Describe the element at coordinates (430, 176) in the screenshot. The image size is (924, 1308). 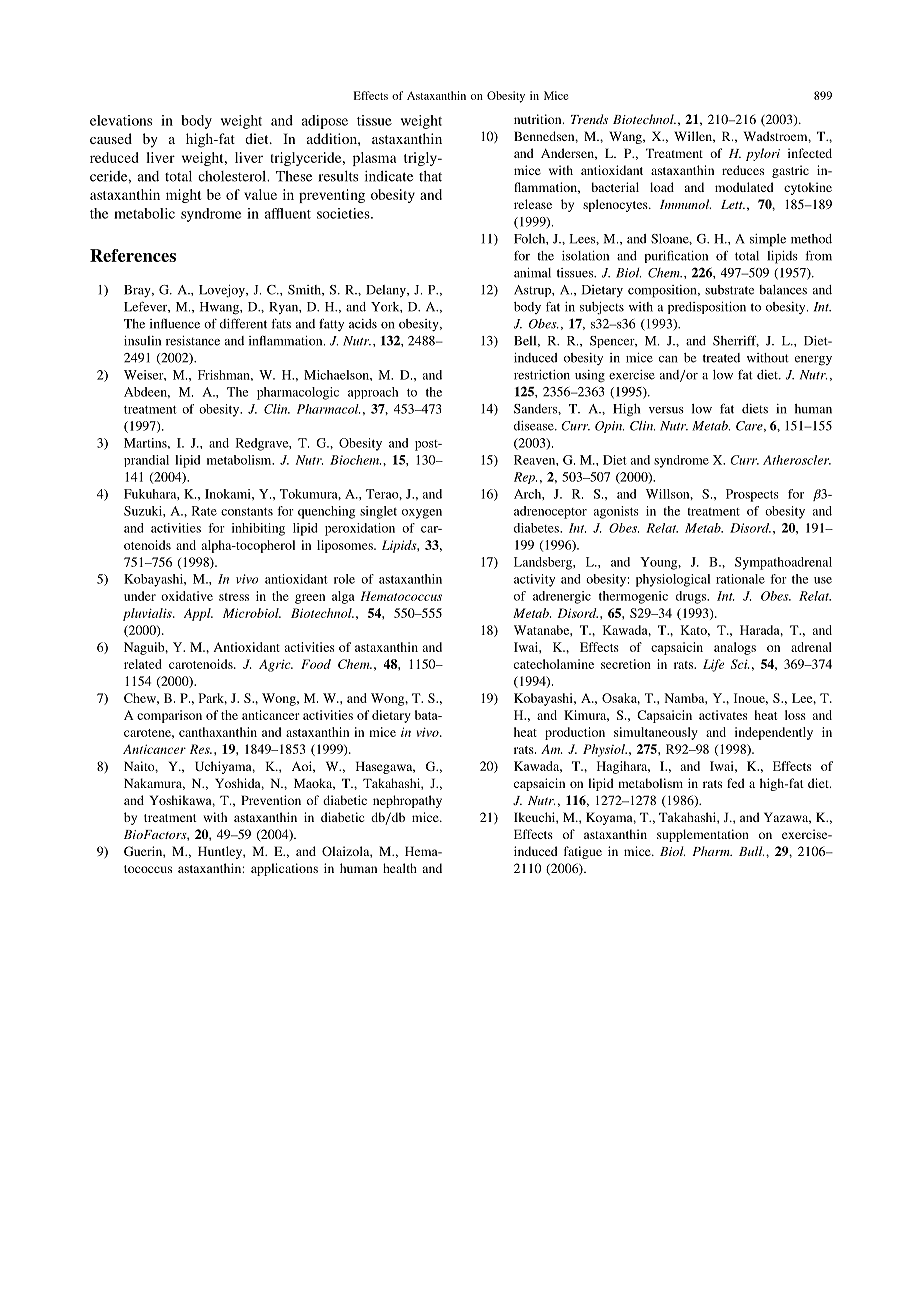
I see `that` at that location.
